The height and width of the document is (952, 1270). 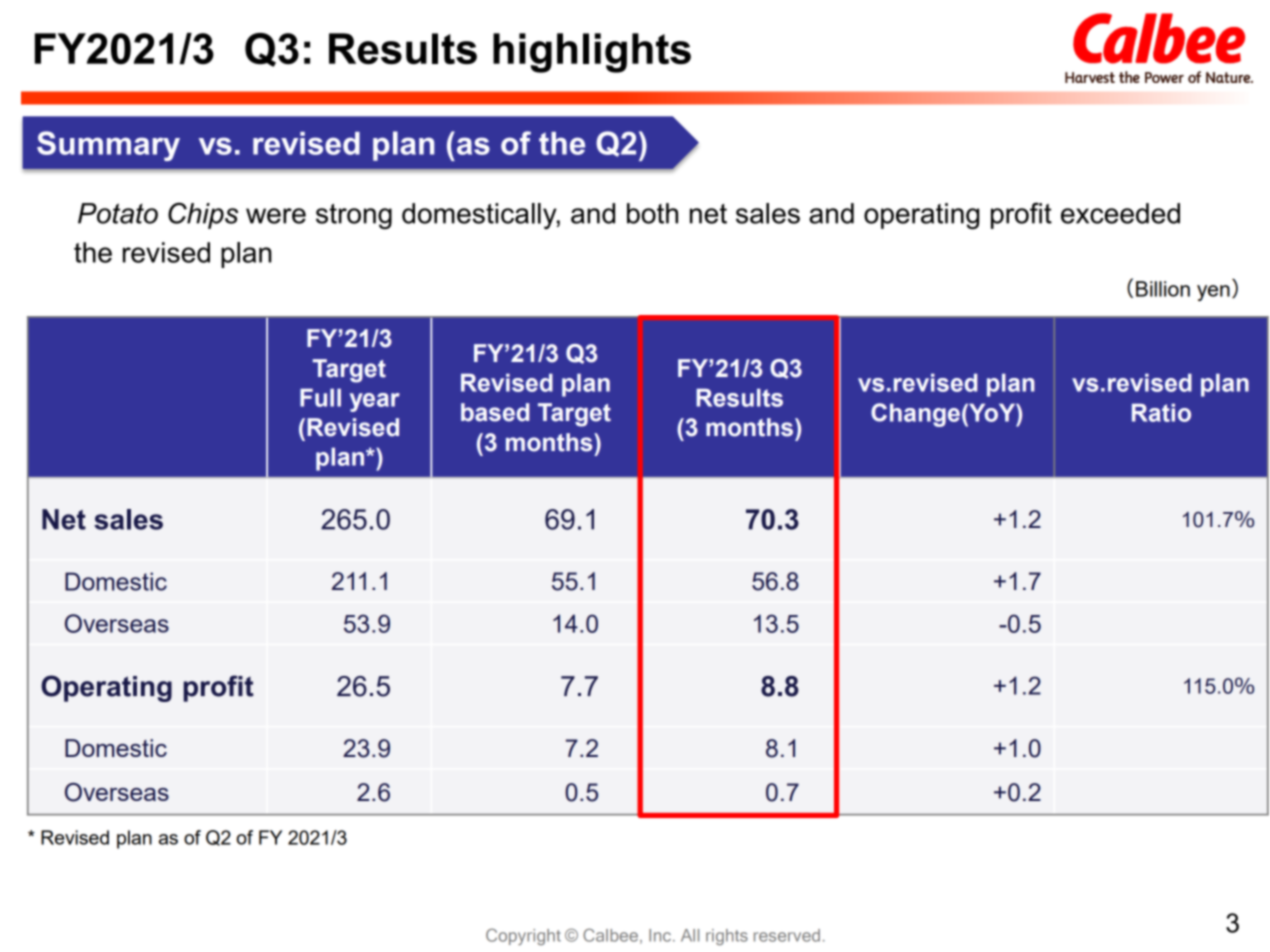 I want to click on highlights, so click(x=592, y=53).
